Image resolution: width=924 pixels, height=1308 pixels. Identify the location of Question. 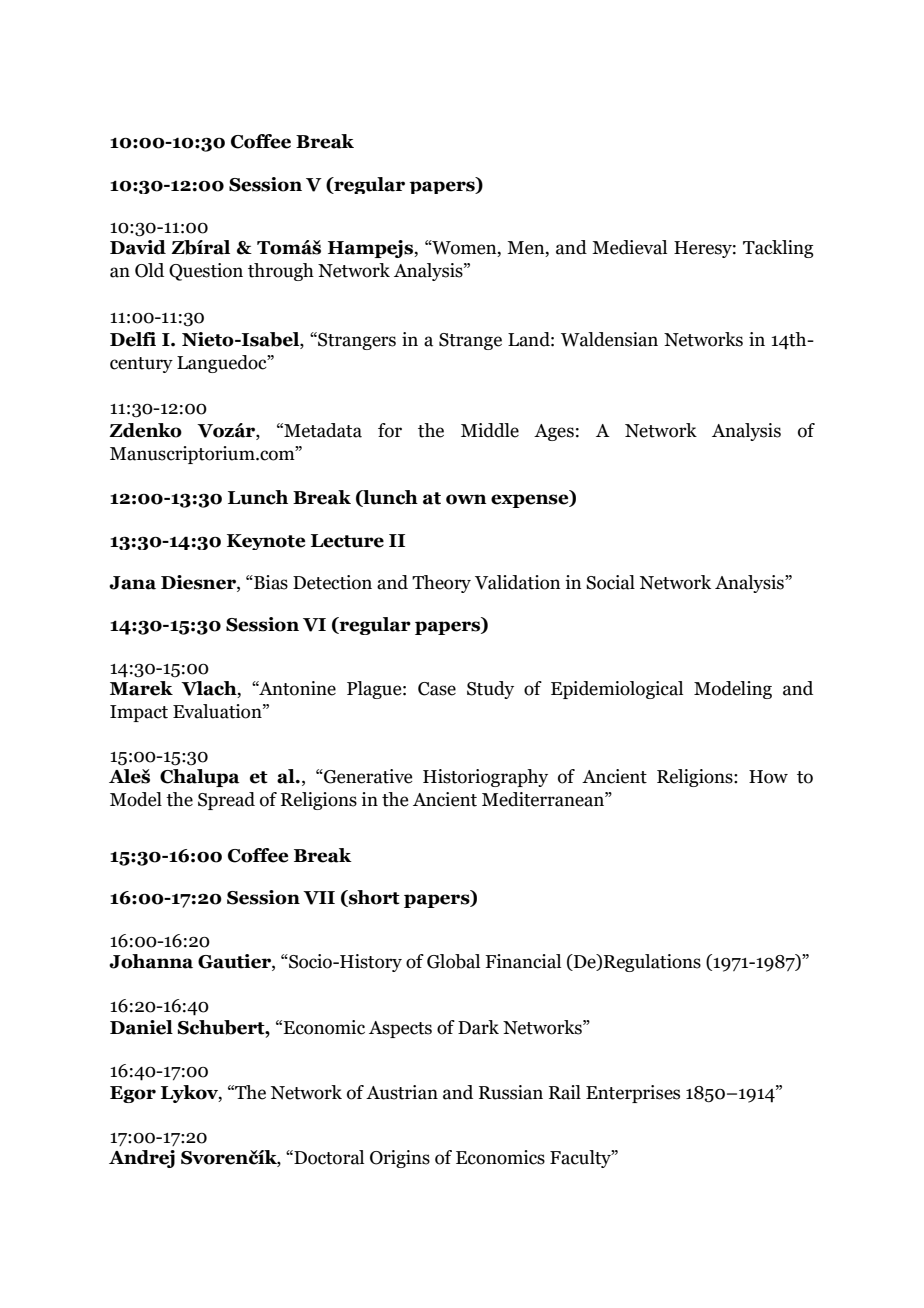
(206, 272).
